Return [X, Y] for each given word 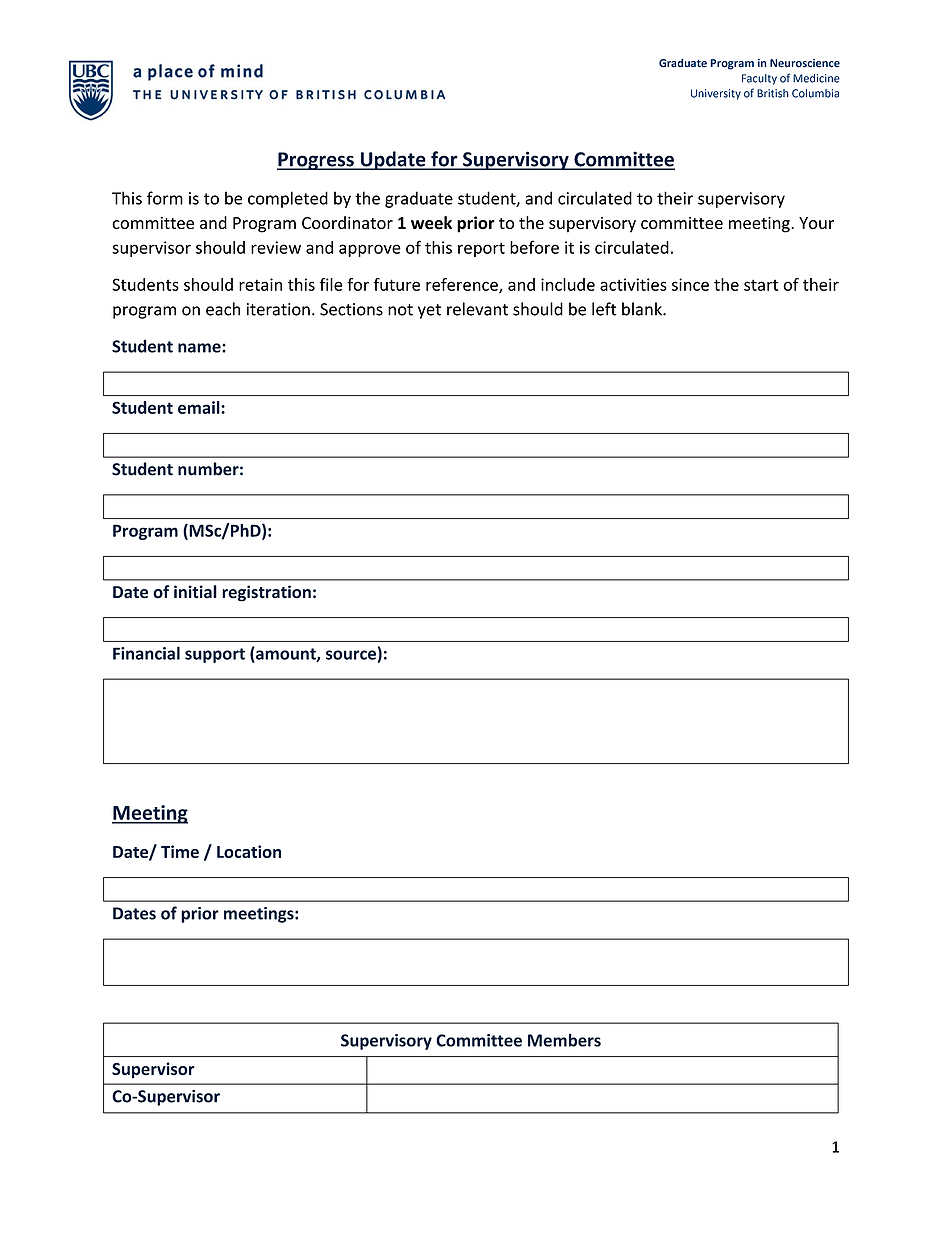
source [351, 655]
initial [195, 592]
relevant [477, 309]
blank [643, 309]
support [215, 655]
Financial [146, 653]
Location [249, 851]
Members [564, 1040]
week [431, 223]
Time [180, 851]
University [716, 94]
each [223, 309]
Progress [316, 161]
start [761, 285]
